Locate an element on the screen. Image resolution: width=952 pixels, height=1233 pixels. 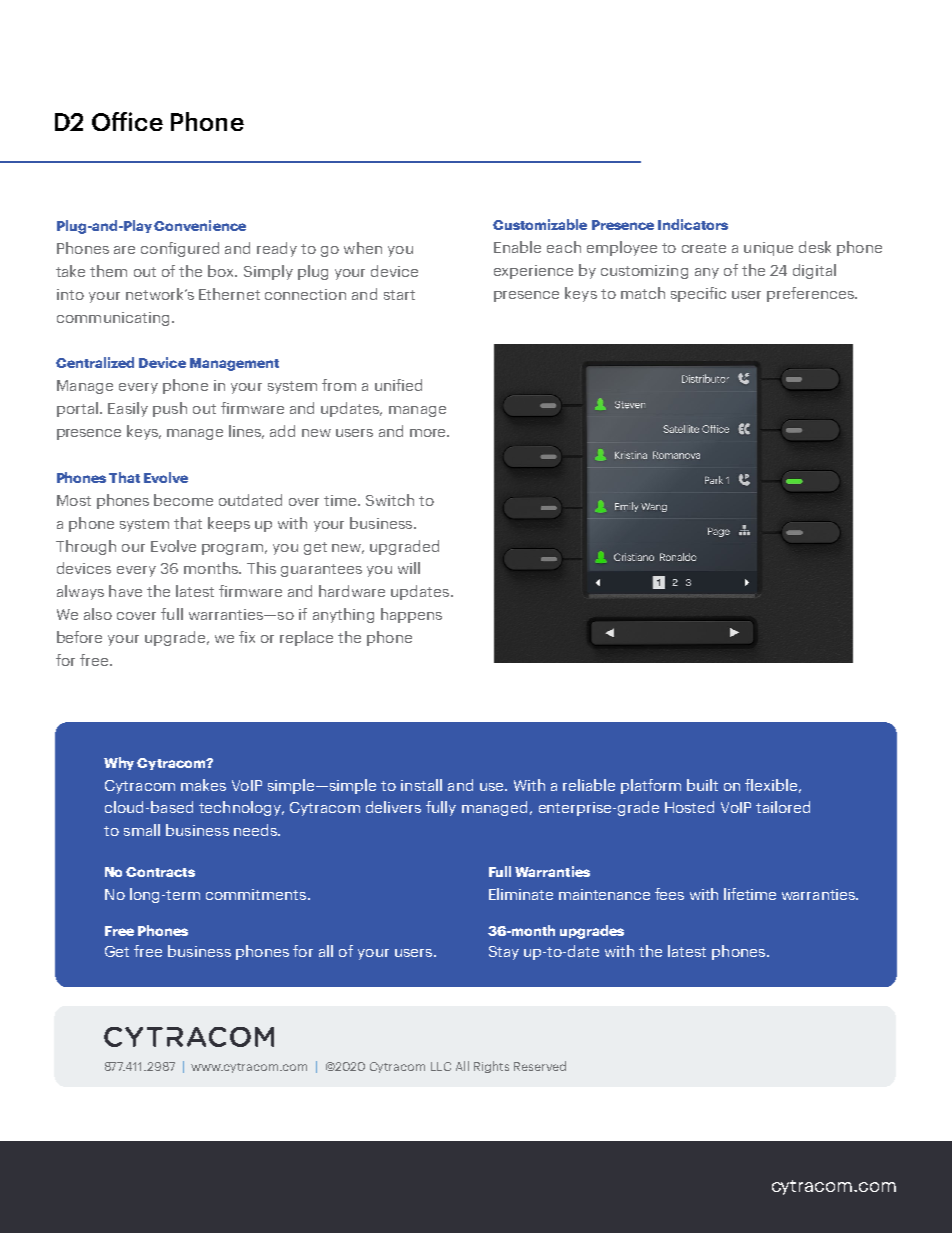
Office is located at coordinates (127, 121).
